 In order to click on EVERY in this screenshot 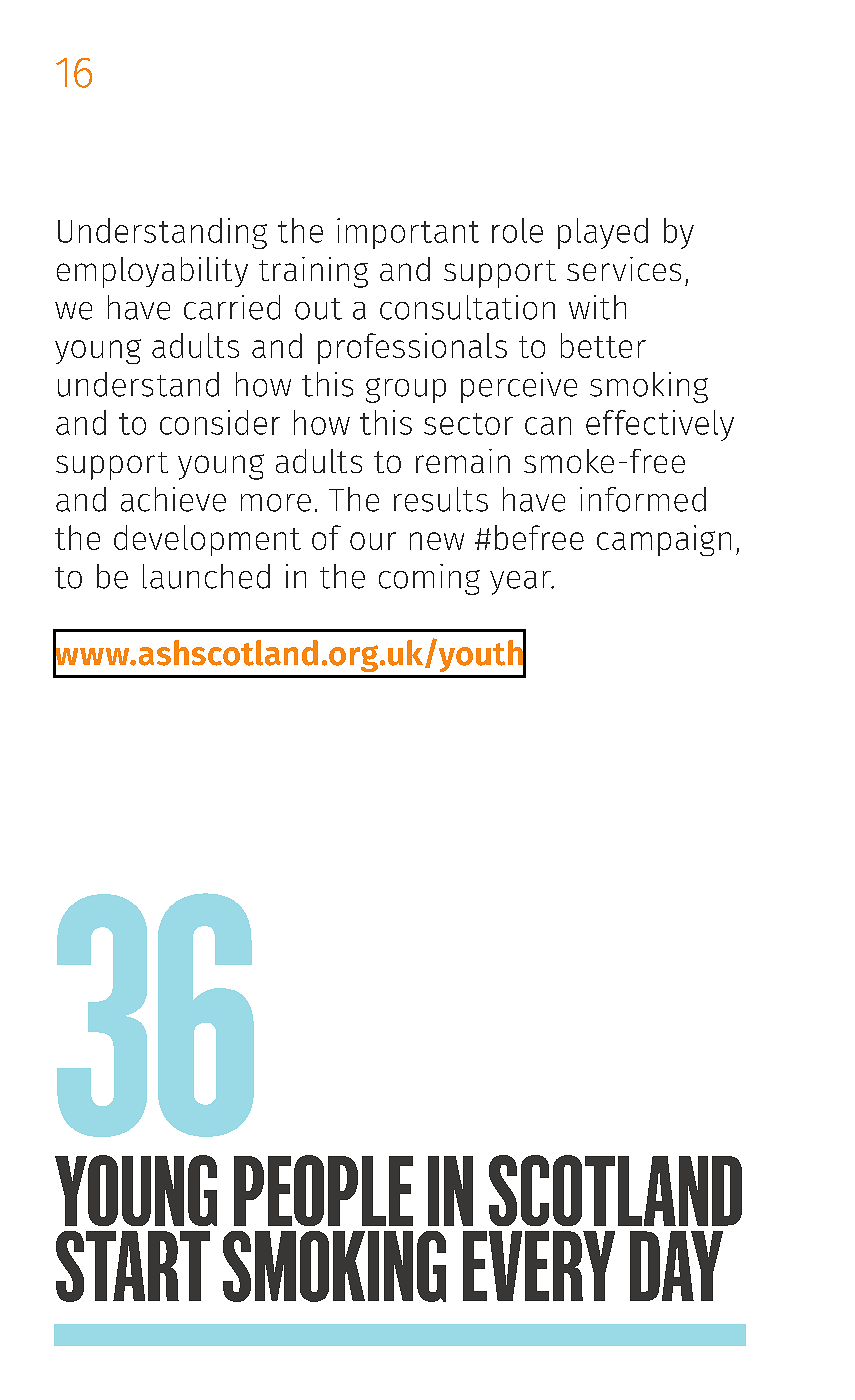, I will do `click(539, 1266)`.
